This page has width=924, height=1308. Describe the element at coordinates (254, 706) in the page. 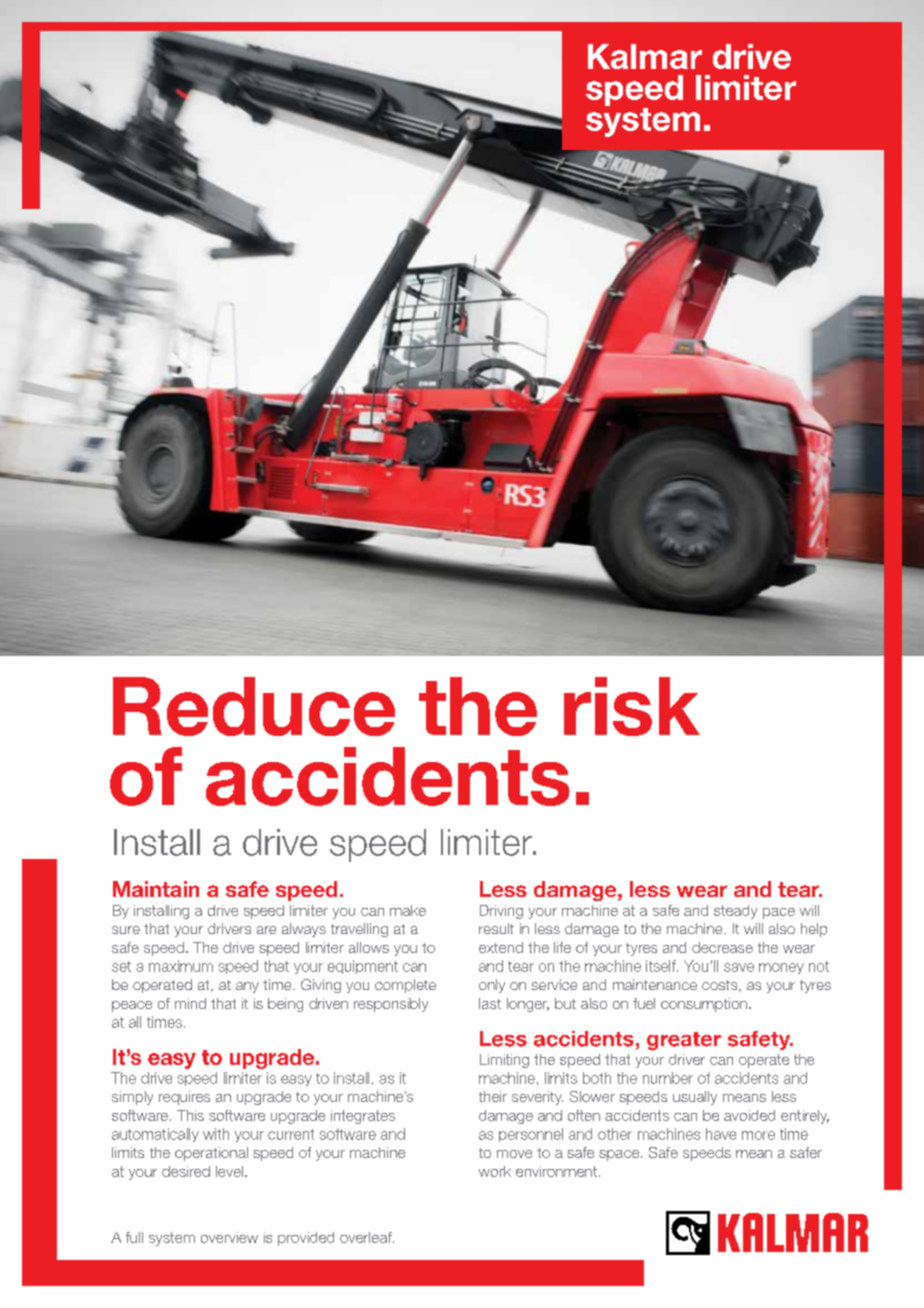

I see `Reduce` at that location.
